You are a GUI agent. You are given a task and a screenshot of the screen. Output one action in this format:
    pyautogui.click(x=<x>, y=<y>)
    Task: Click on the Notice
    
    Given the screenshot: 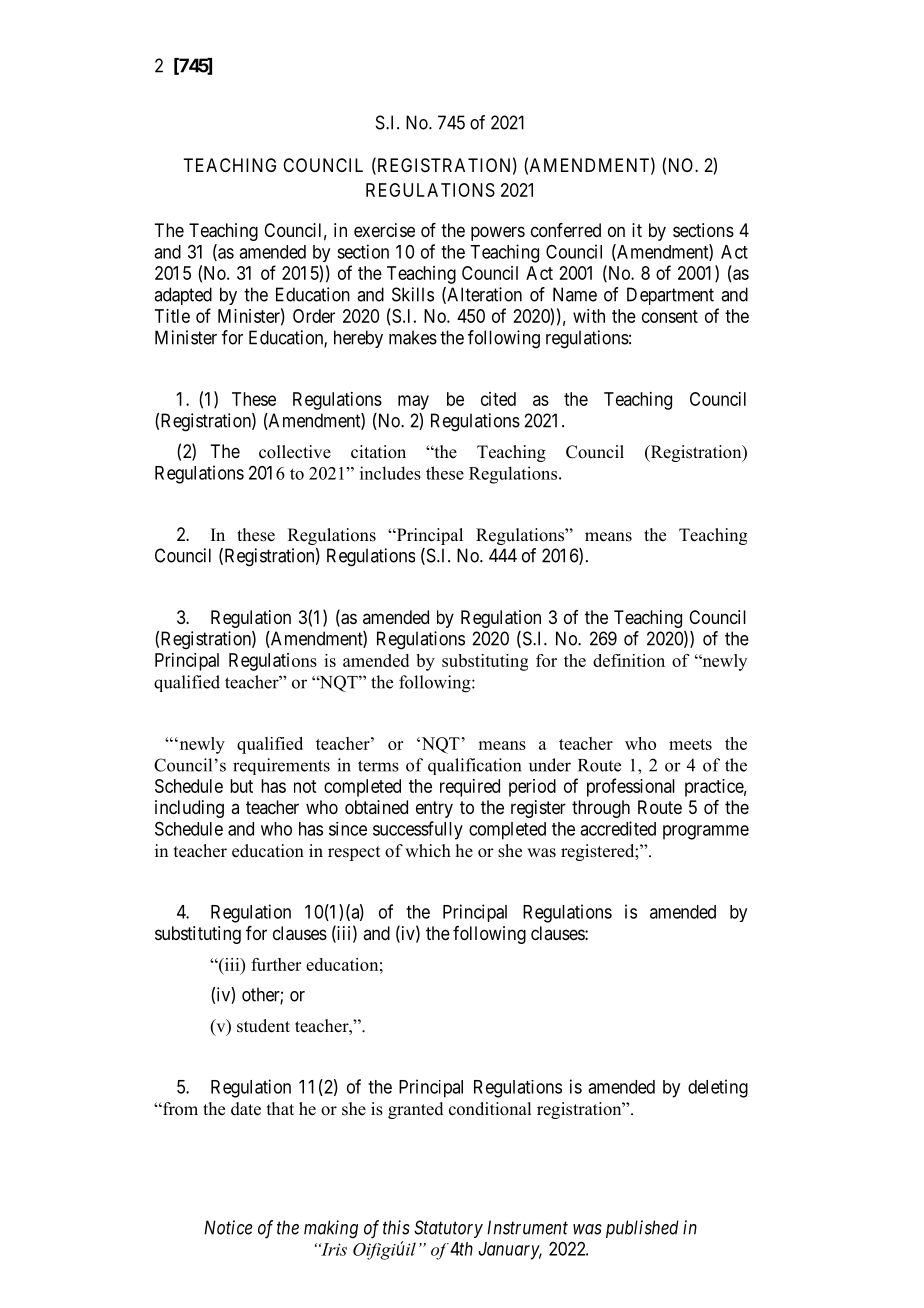 What is the action you would take?
    pyautogui.click(x=228, y=1227)
